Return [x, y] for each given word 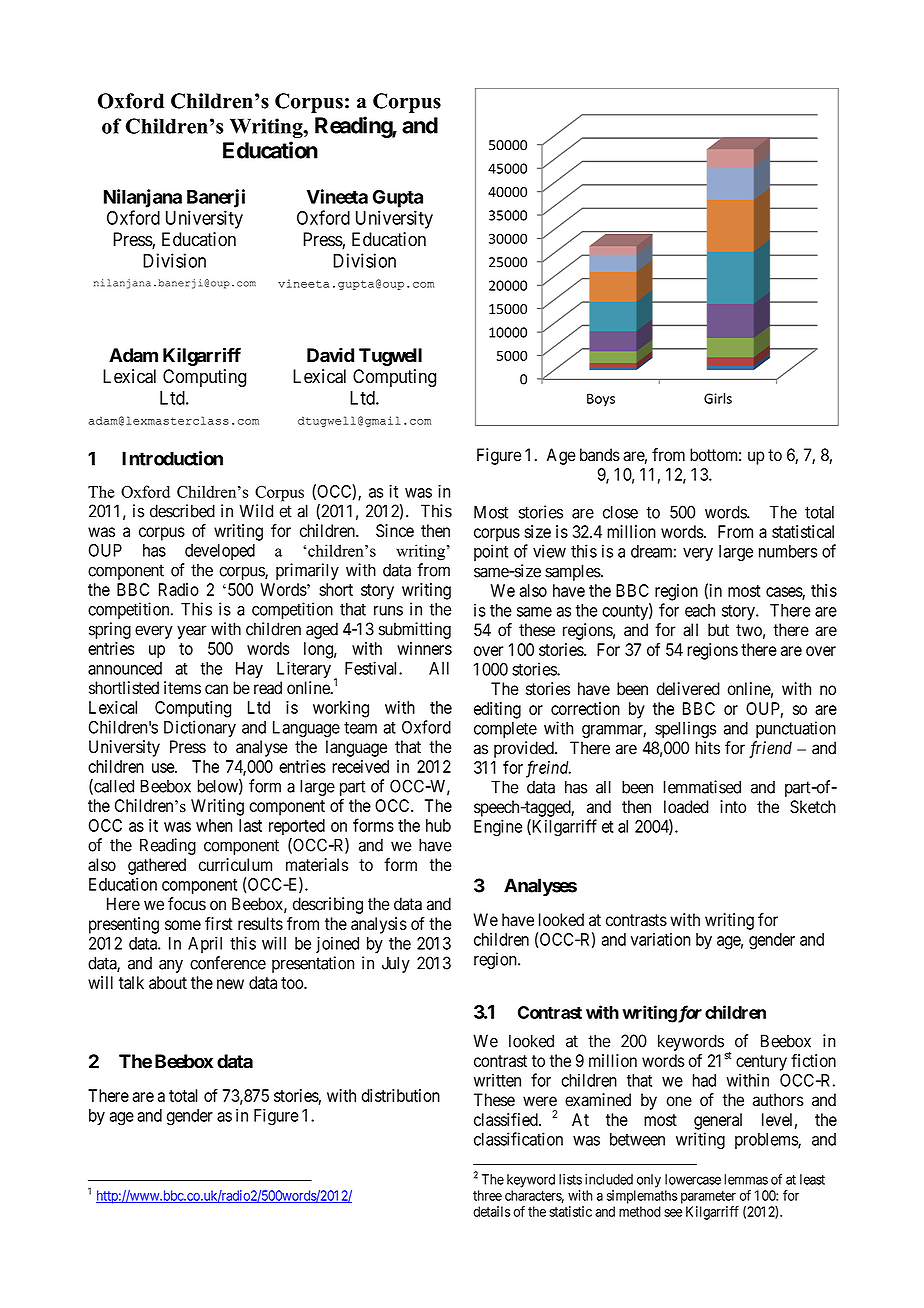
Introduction [172, 458]
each [700, 610]
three [487, 1195]
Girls [718, 398]
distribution [401, 1095]
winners [424, 648]
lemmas [746, 1179]
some [183, 925]
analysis [379, 925]
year [191, 632]
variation [661, 939]
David [330, 355]
